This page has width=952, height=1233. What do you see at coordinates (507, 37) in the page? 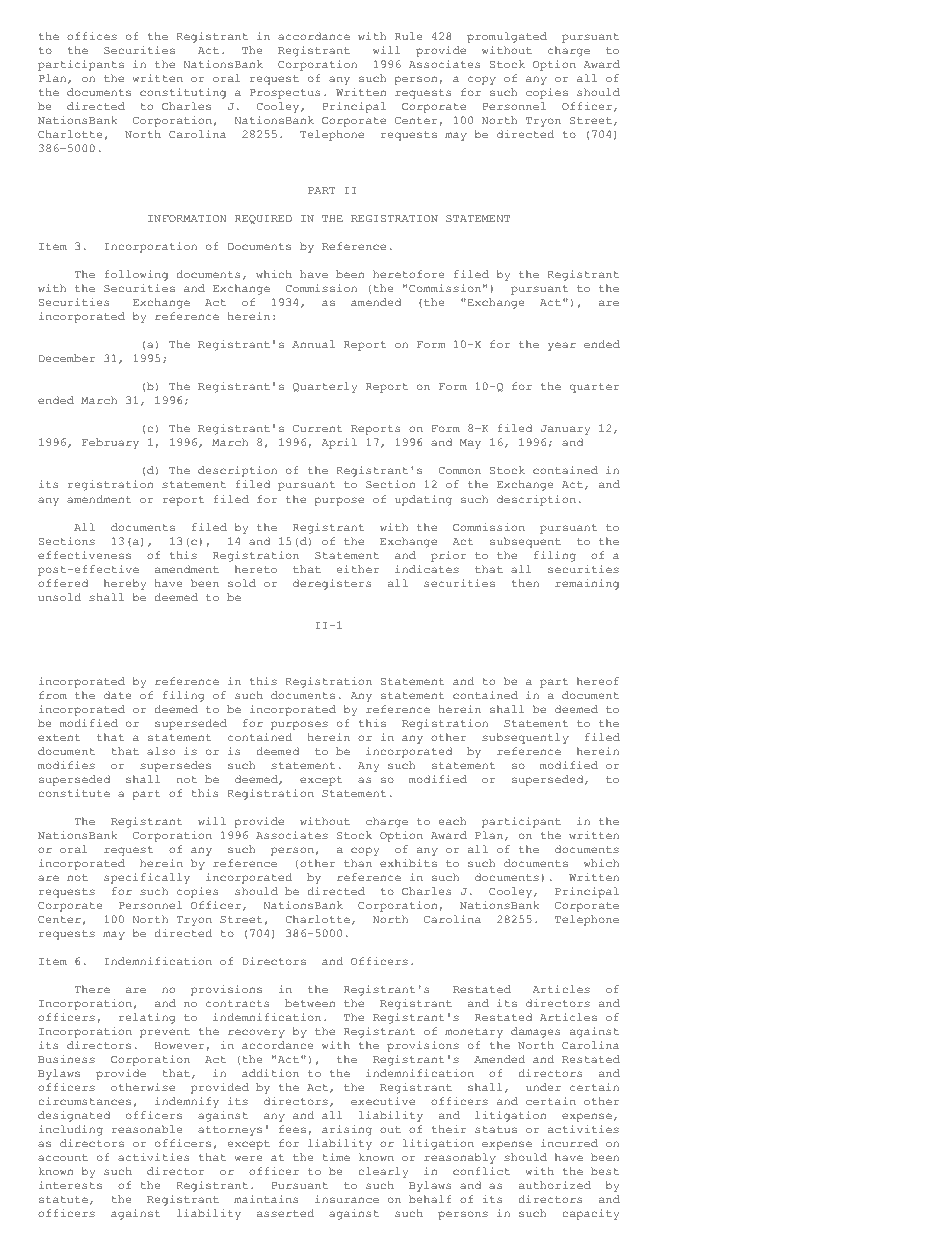
I see `promulgated` at bounding box center [507, 37].
